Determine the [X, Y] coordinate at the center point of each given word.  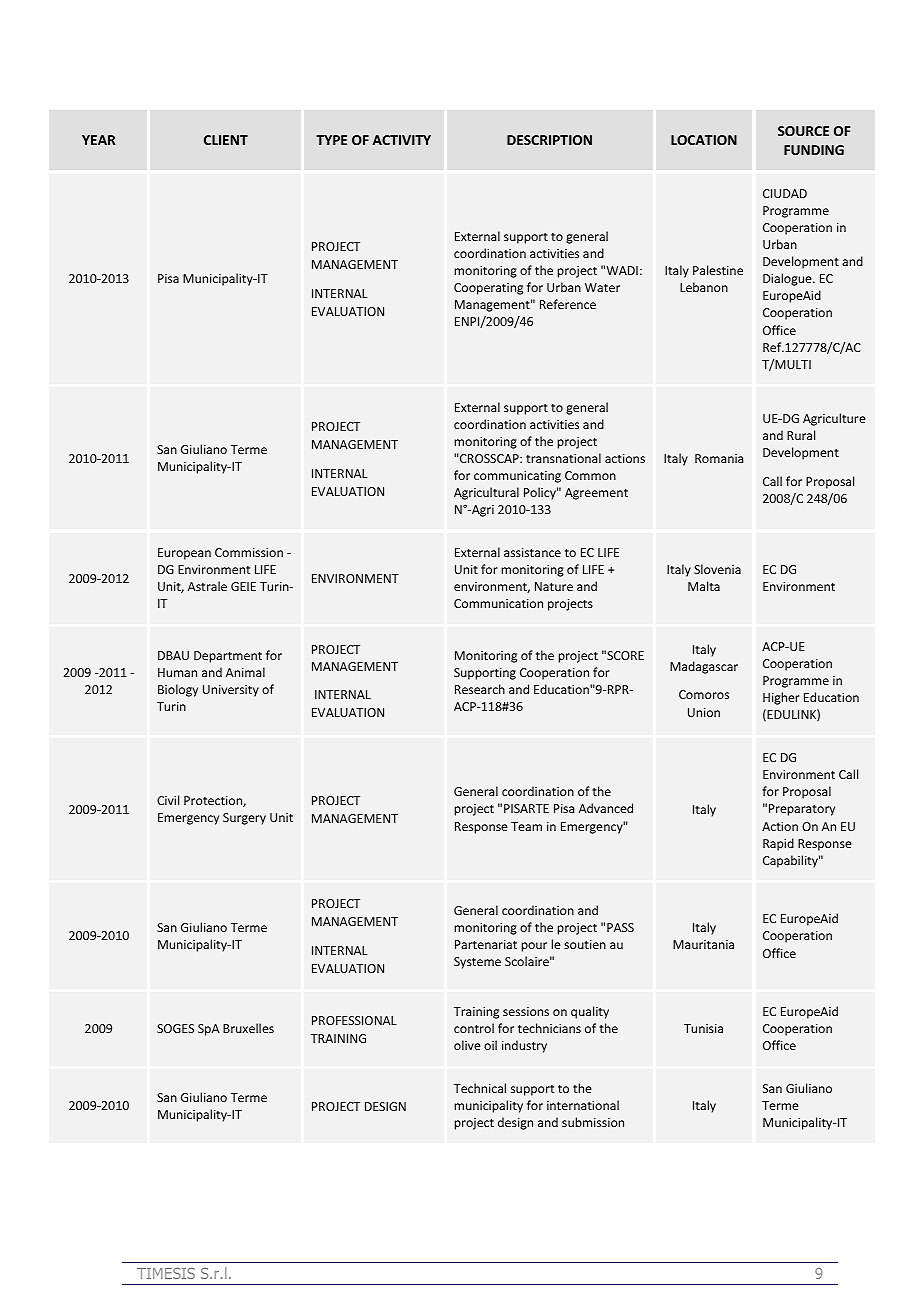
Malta [704, 586]
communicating [517, 477]
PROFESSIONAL [354, 1020]
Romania [719, 458]
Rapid [778, 844]
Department [228, 657]
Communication [498, 603]
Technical [480, 1088]
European [184, 554]
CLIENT [226, 140]
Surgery [244, 819]
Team [526, 826]
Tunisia [703, 1028]
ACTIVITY [401, 140]
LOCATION [704, 140]
